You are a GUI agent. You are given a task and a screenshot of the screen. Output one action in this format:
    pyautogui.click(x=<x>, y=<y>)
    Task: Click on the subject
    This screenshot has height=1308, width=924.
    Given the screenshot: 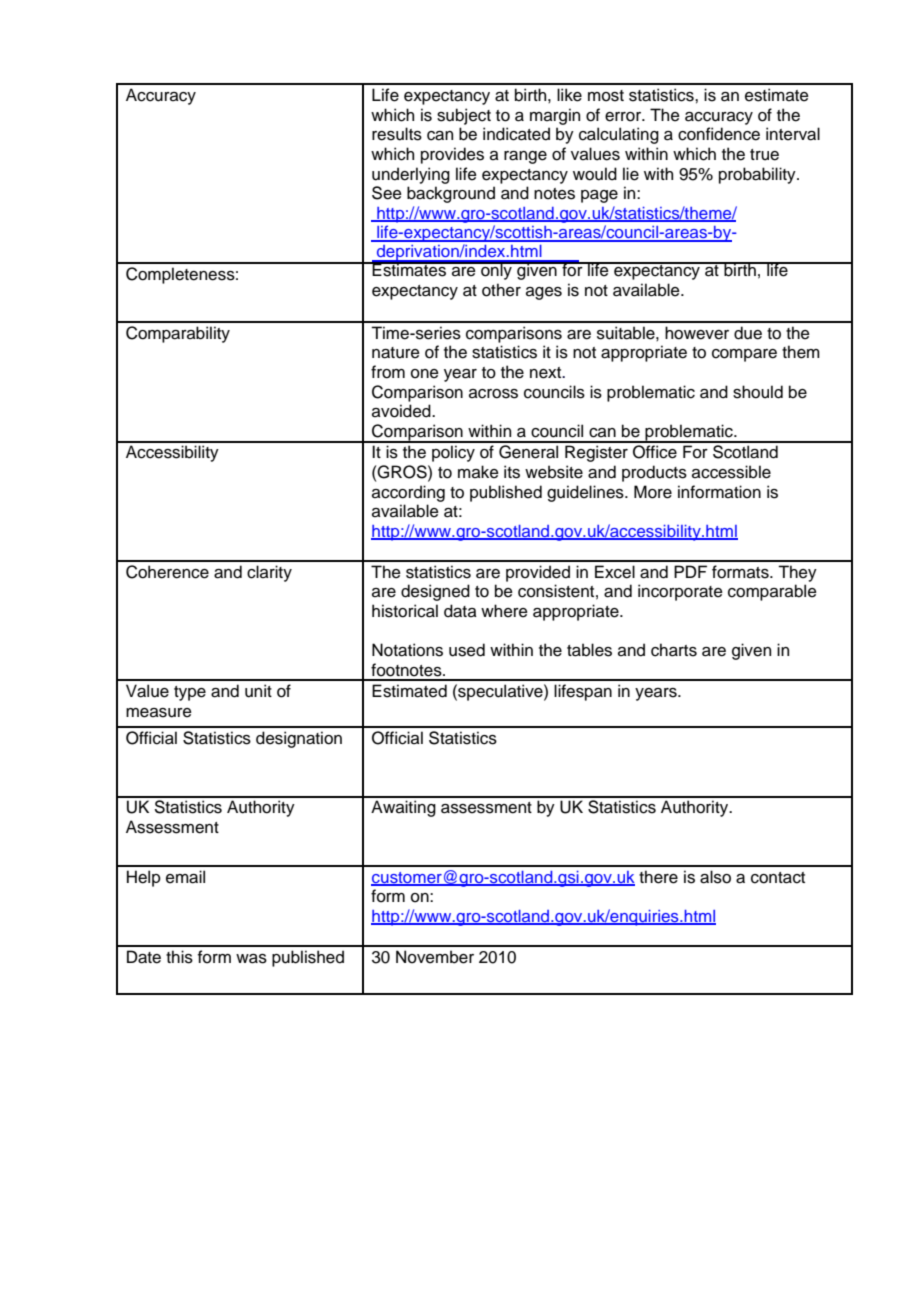 What is the action you would take?
    pyautogui.click(x=464, y=116)
